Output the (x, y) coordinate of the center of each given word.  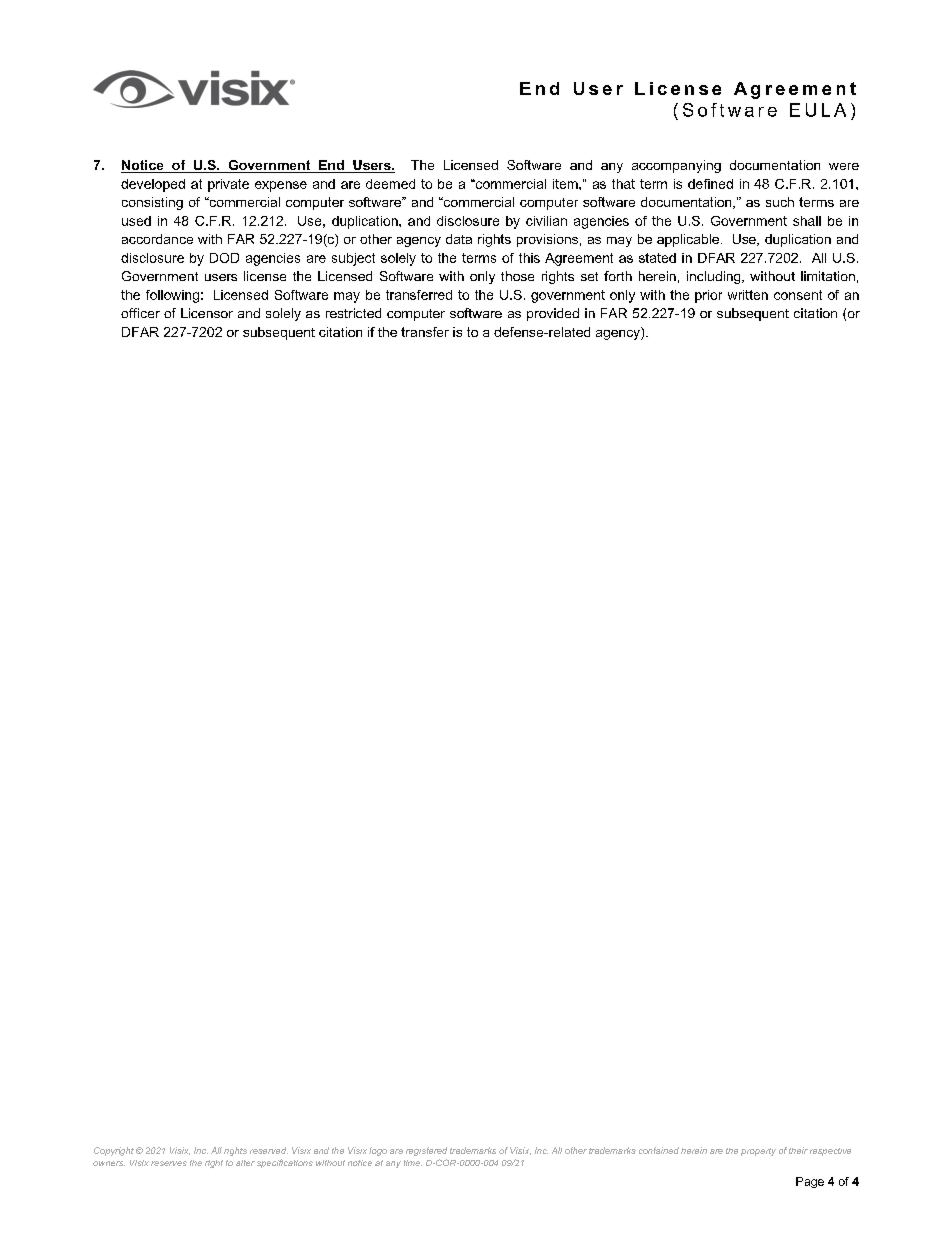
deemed (390, 184)
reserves (169, 1163)
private (228, 185)
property (758, 1152)
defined (710, 184)
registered (426, 1151)
